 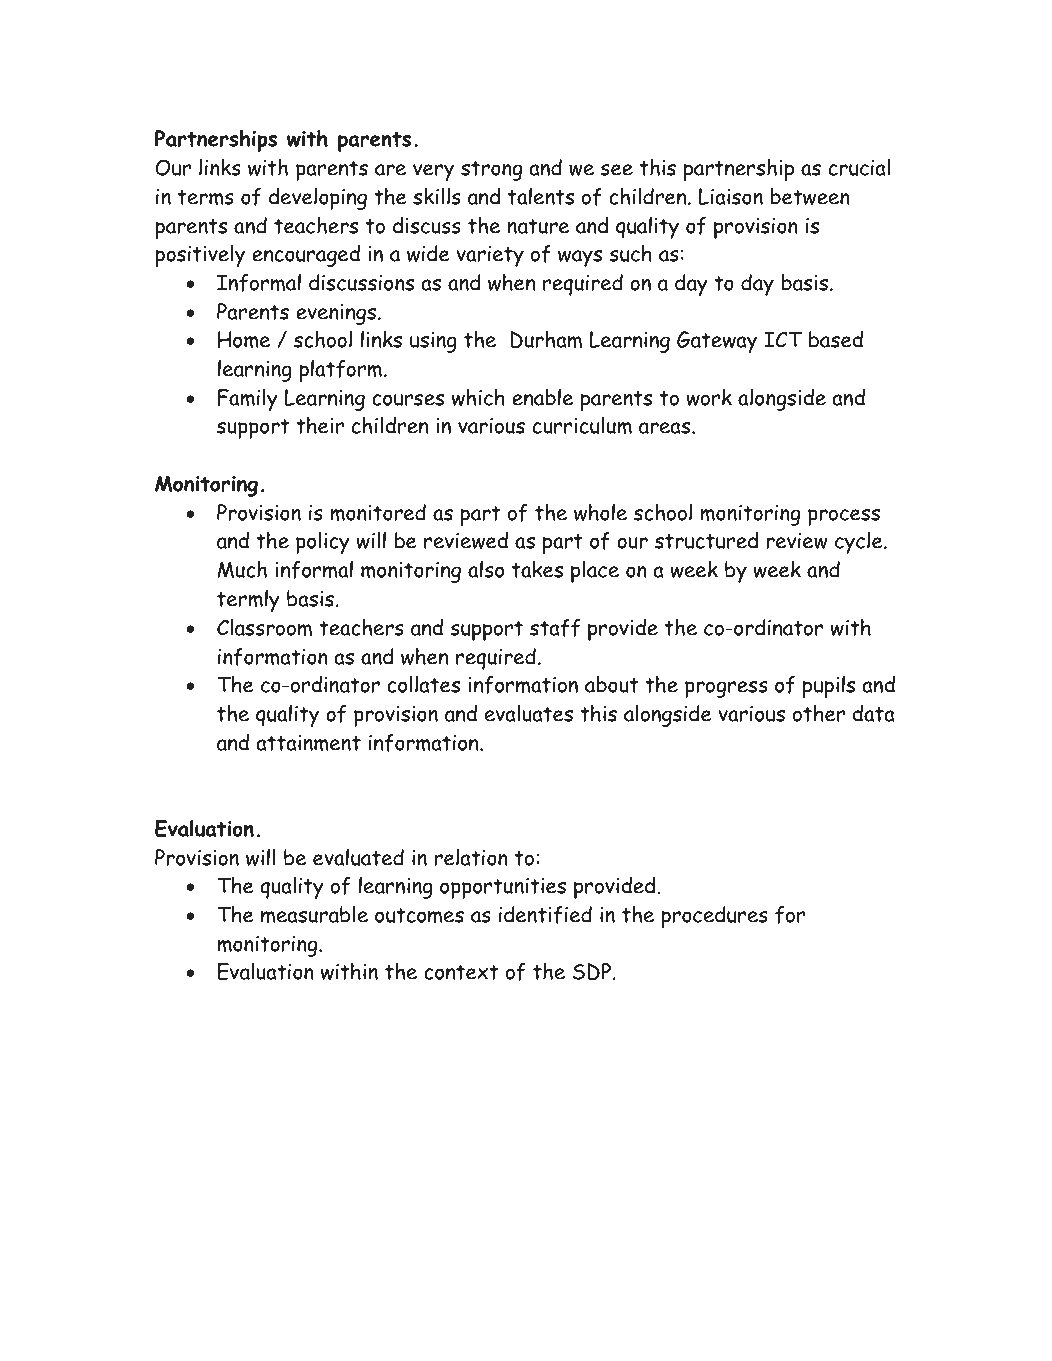 What do you see at coordinates (860, 543) in the page?
I see `cycle` at bounding box center [860, 543].
